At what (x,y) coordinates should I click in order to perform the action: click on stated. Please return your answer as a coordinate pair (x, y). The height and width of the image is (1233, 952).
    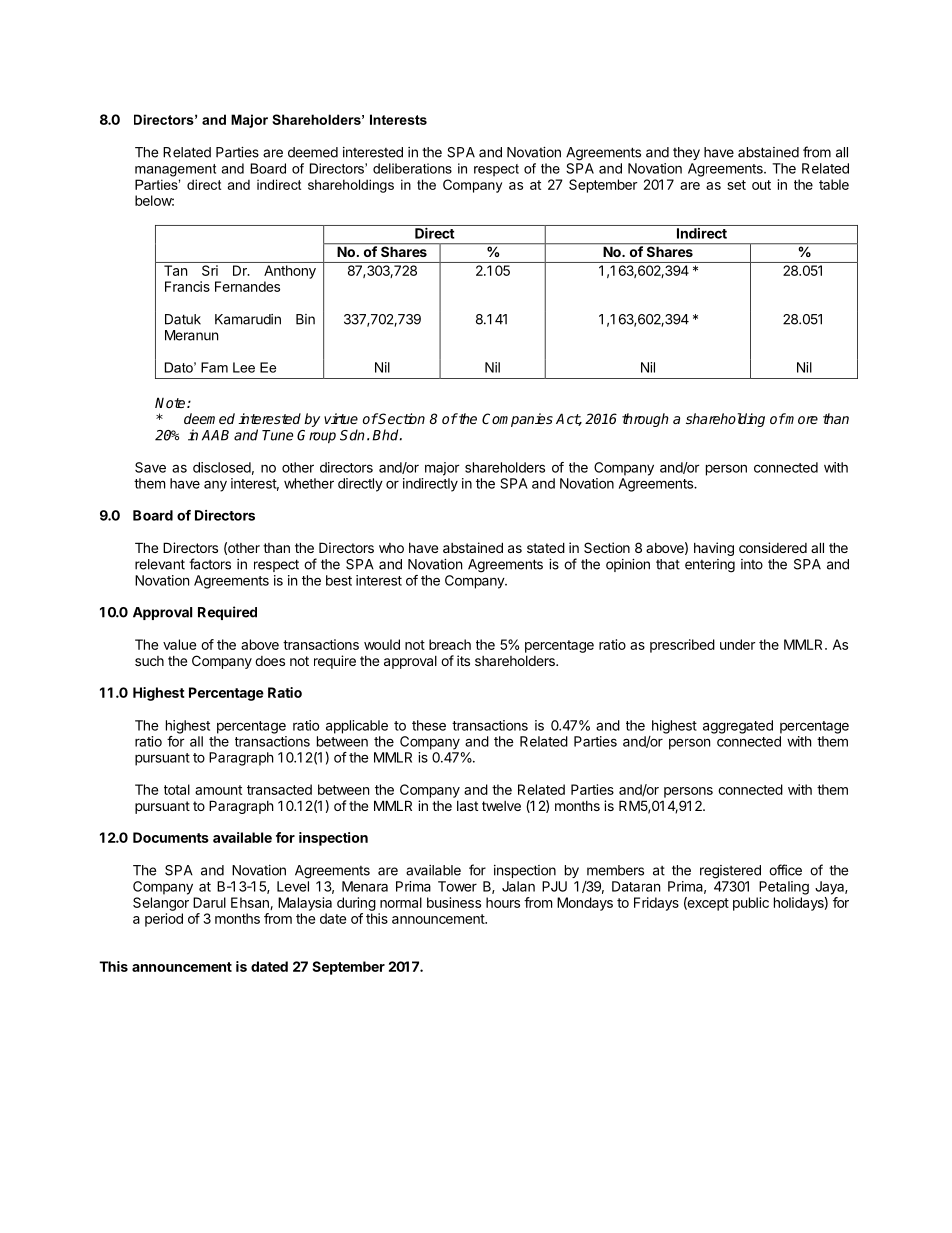
    Looking at the image, I should click on (546, 547).
